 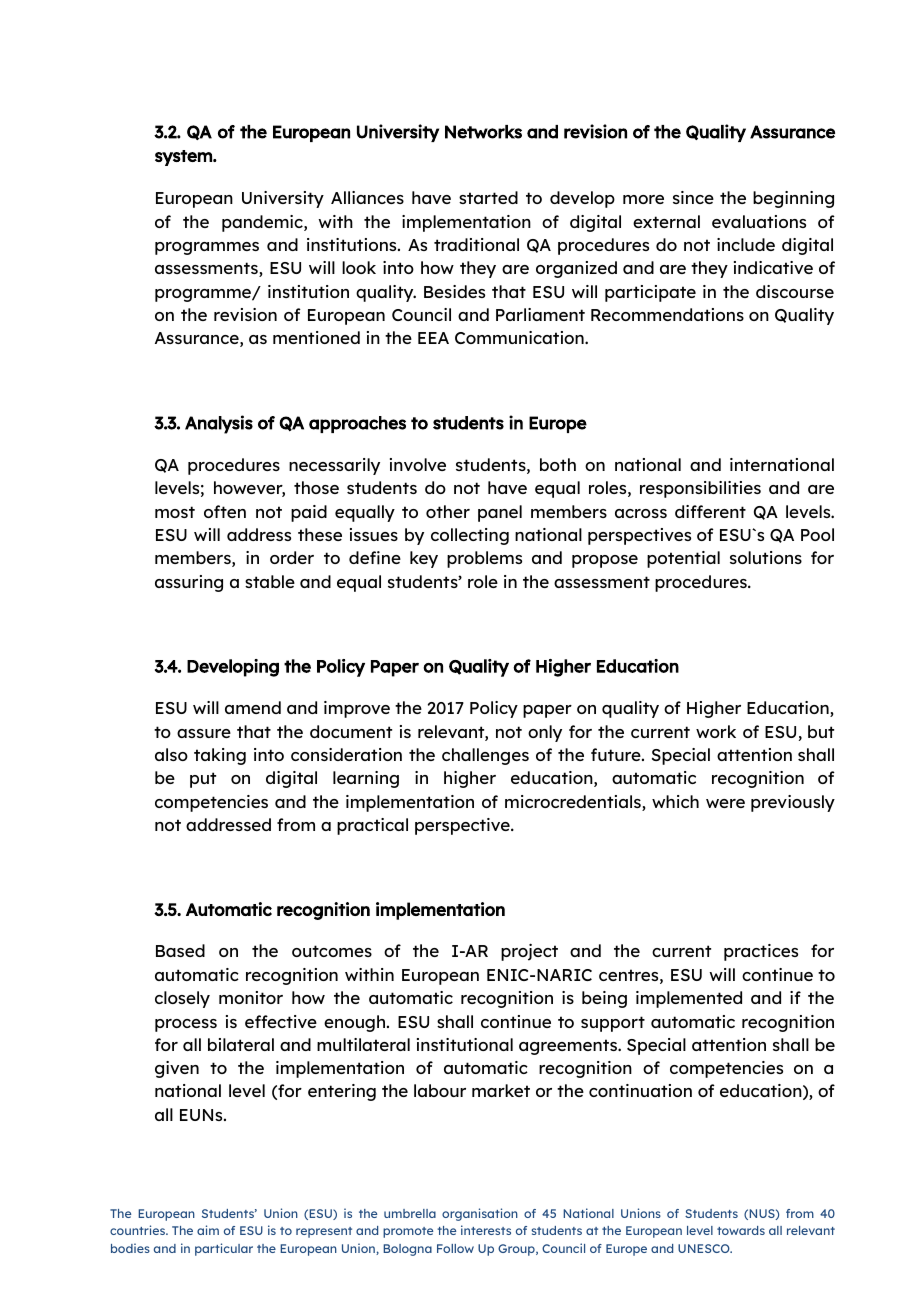 What do you see at coordinates (180, 950) in the document?
I see `Based` at bounding box center [180, 950].
